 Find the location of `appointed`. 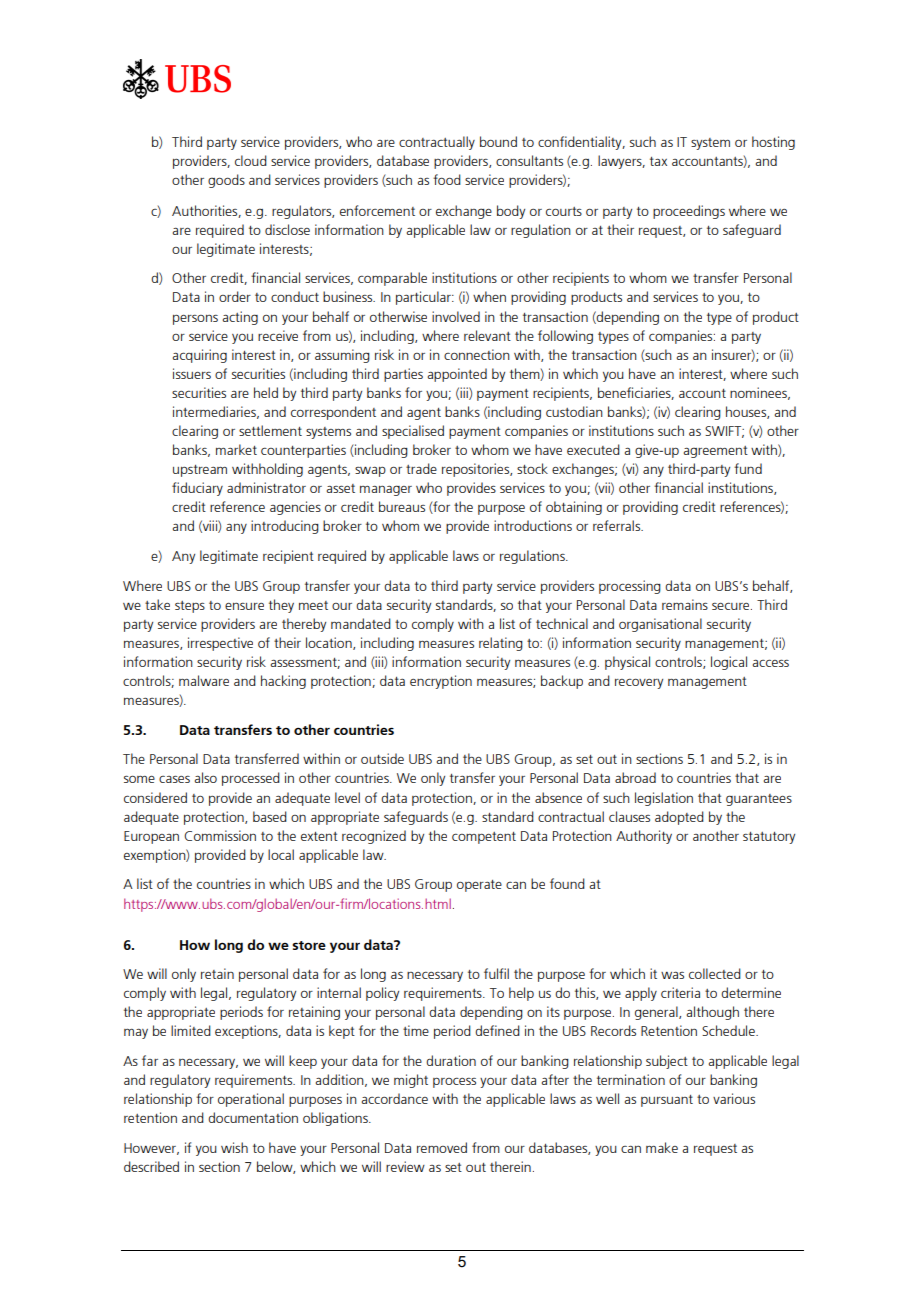

appointed is located at coordinates (457, 375).
